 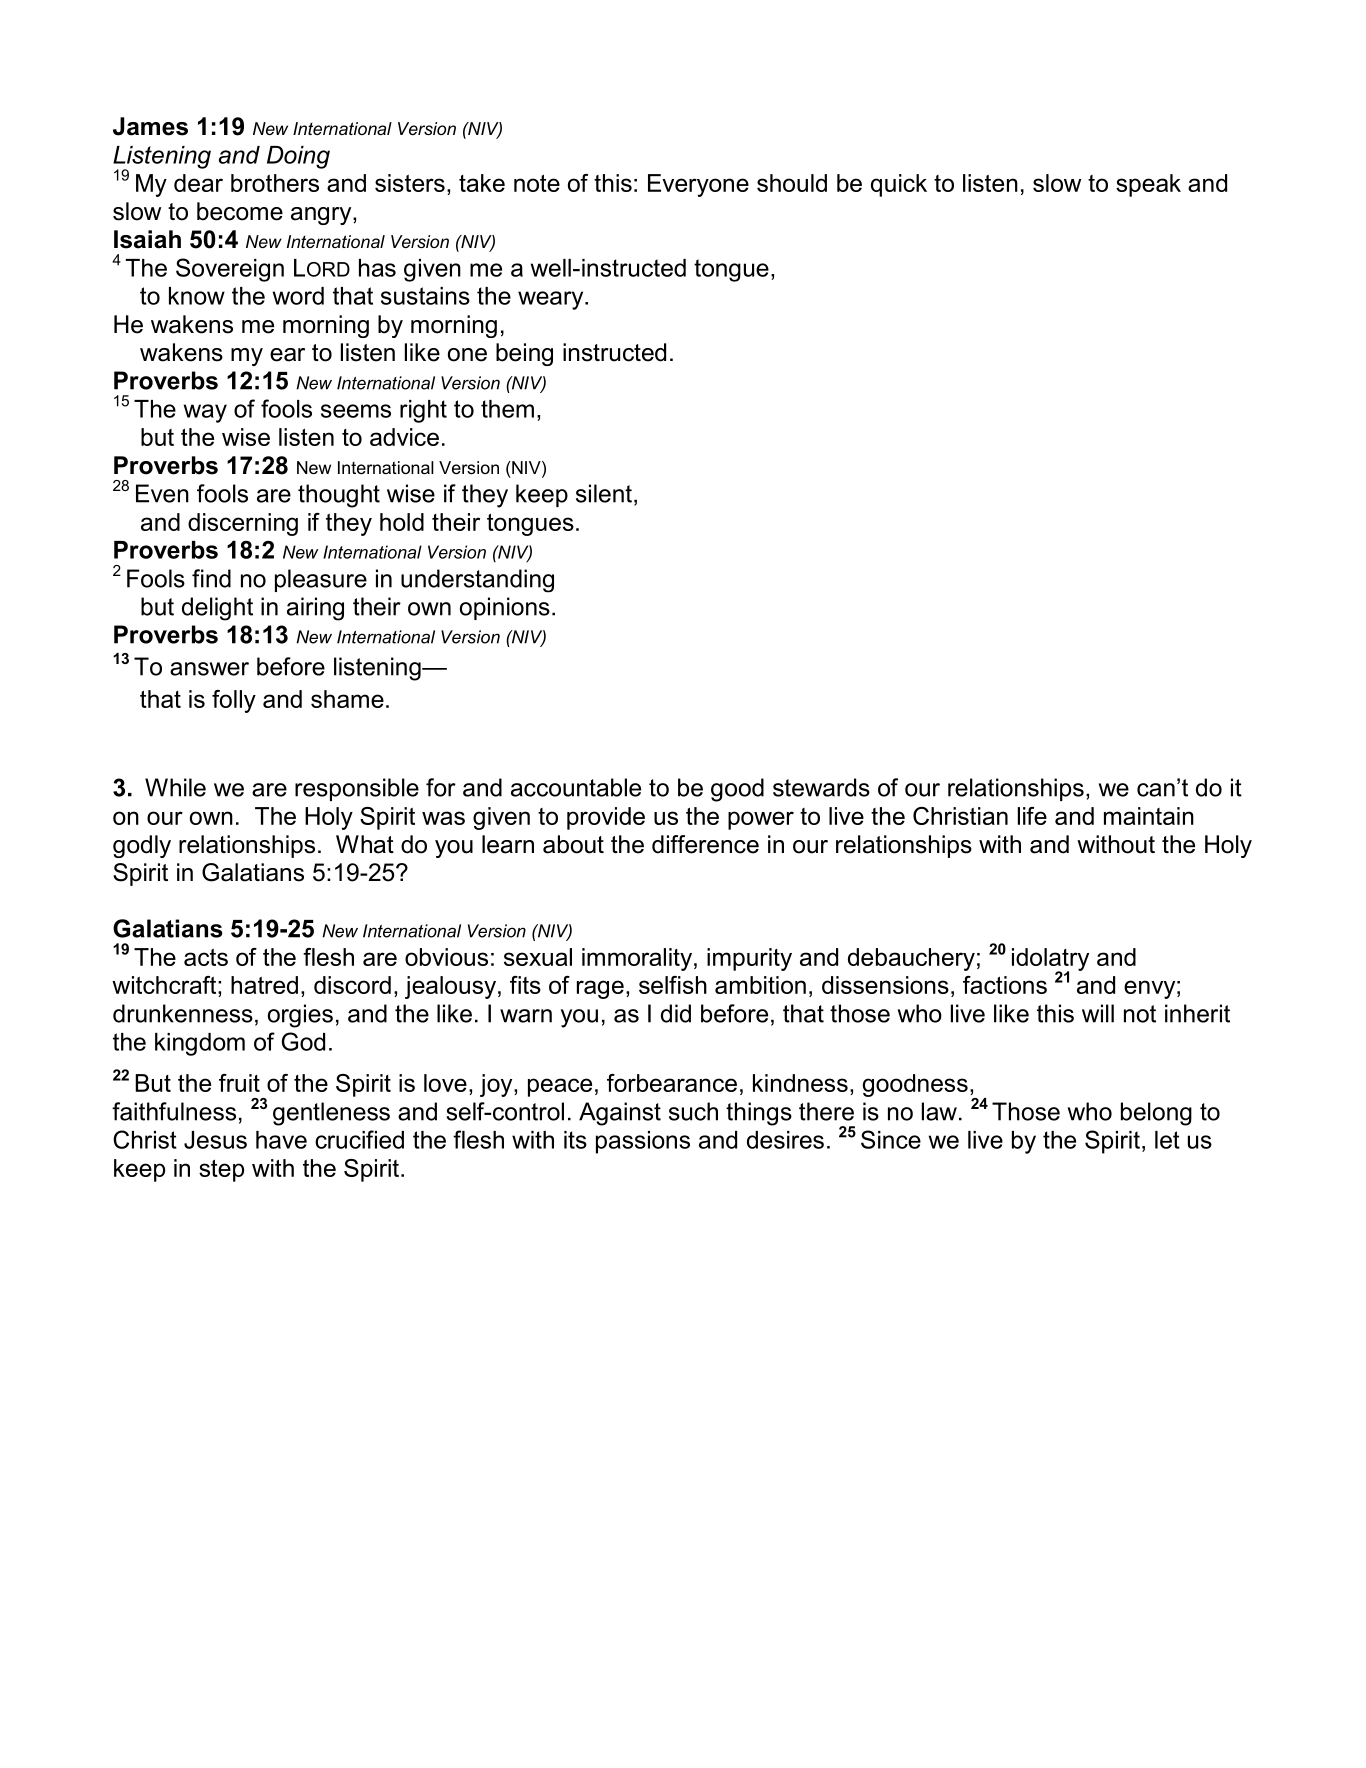 What do you see at coordinates (507, 409) in the document?
I see `them` at bounding box center [507, 409].
